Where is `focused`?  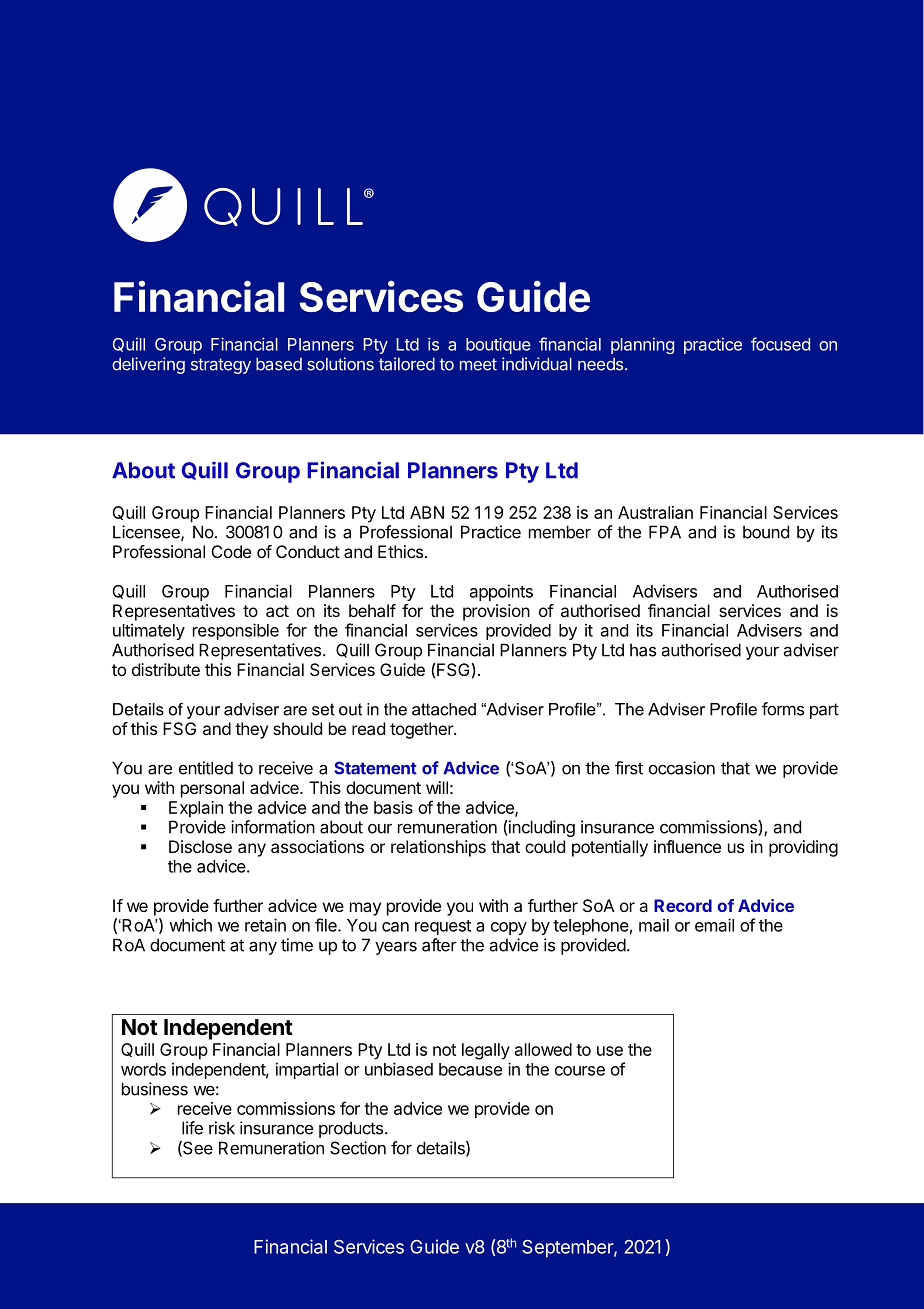 focused is located at coordinates (780, 344).
